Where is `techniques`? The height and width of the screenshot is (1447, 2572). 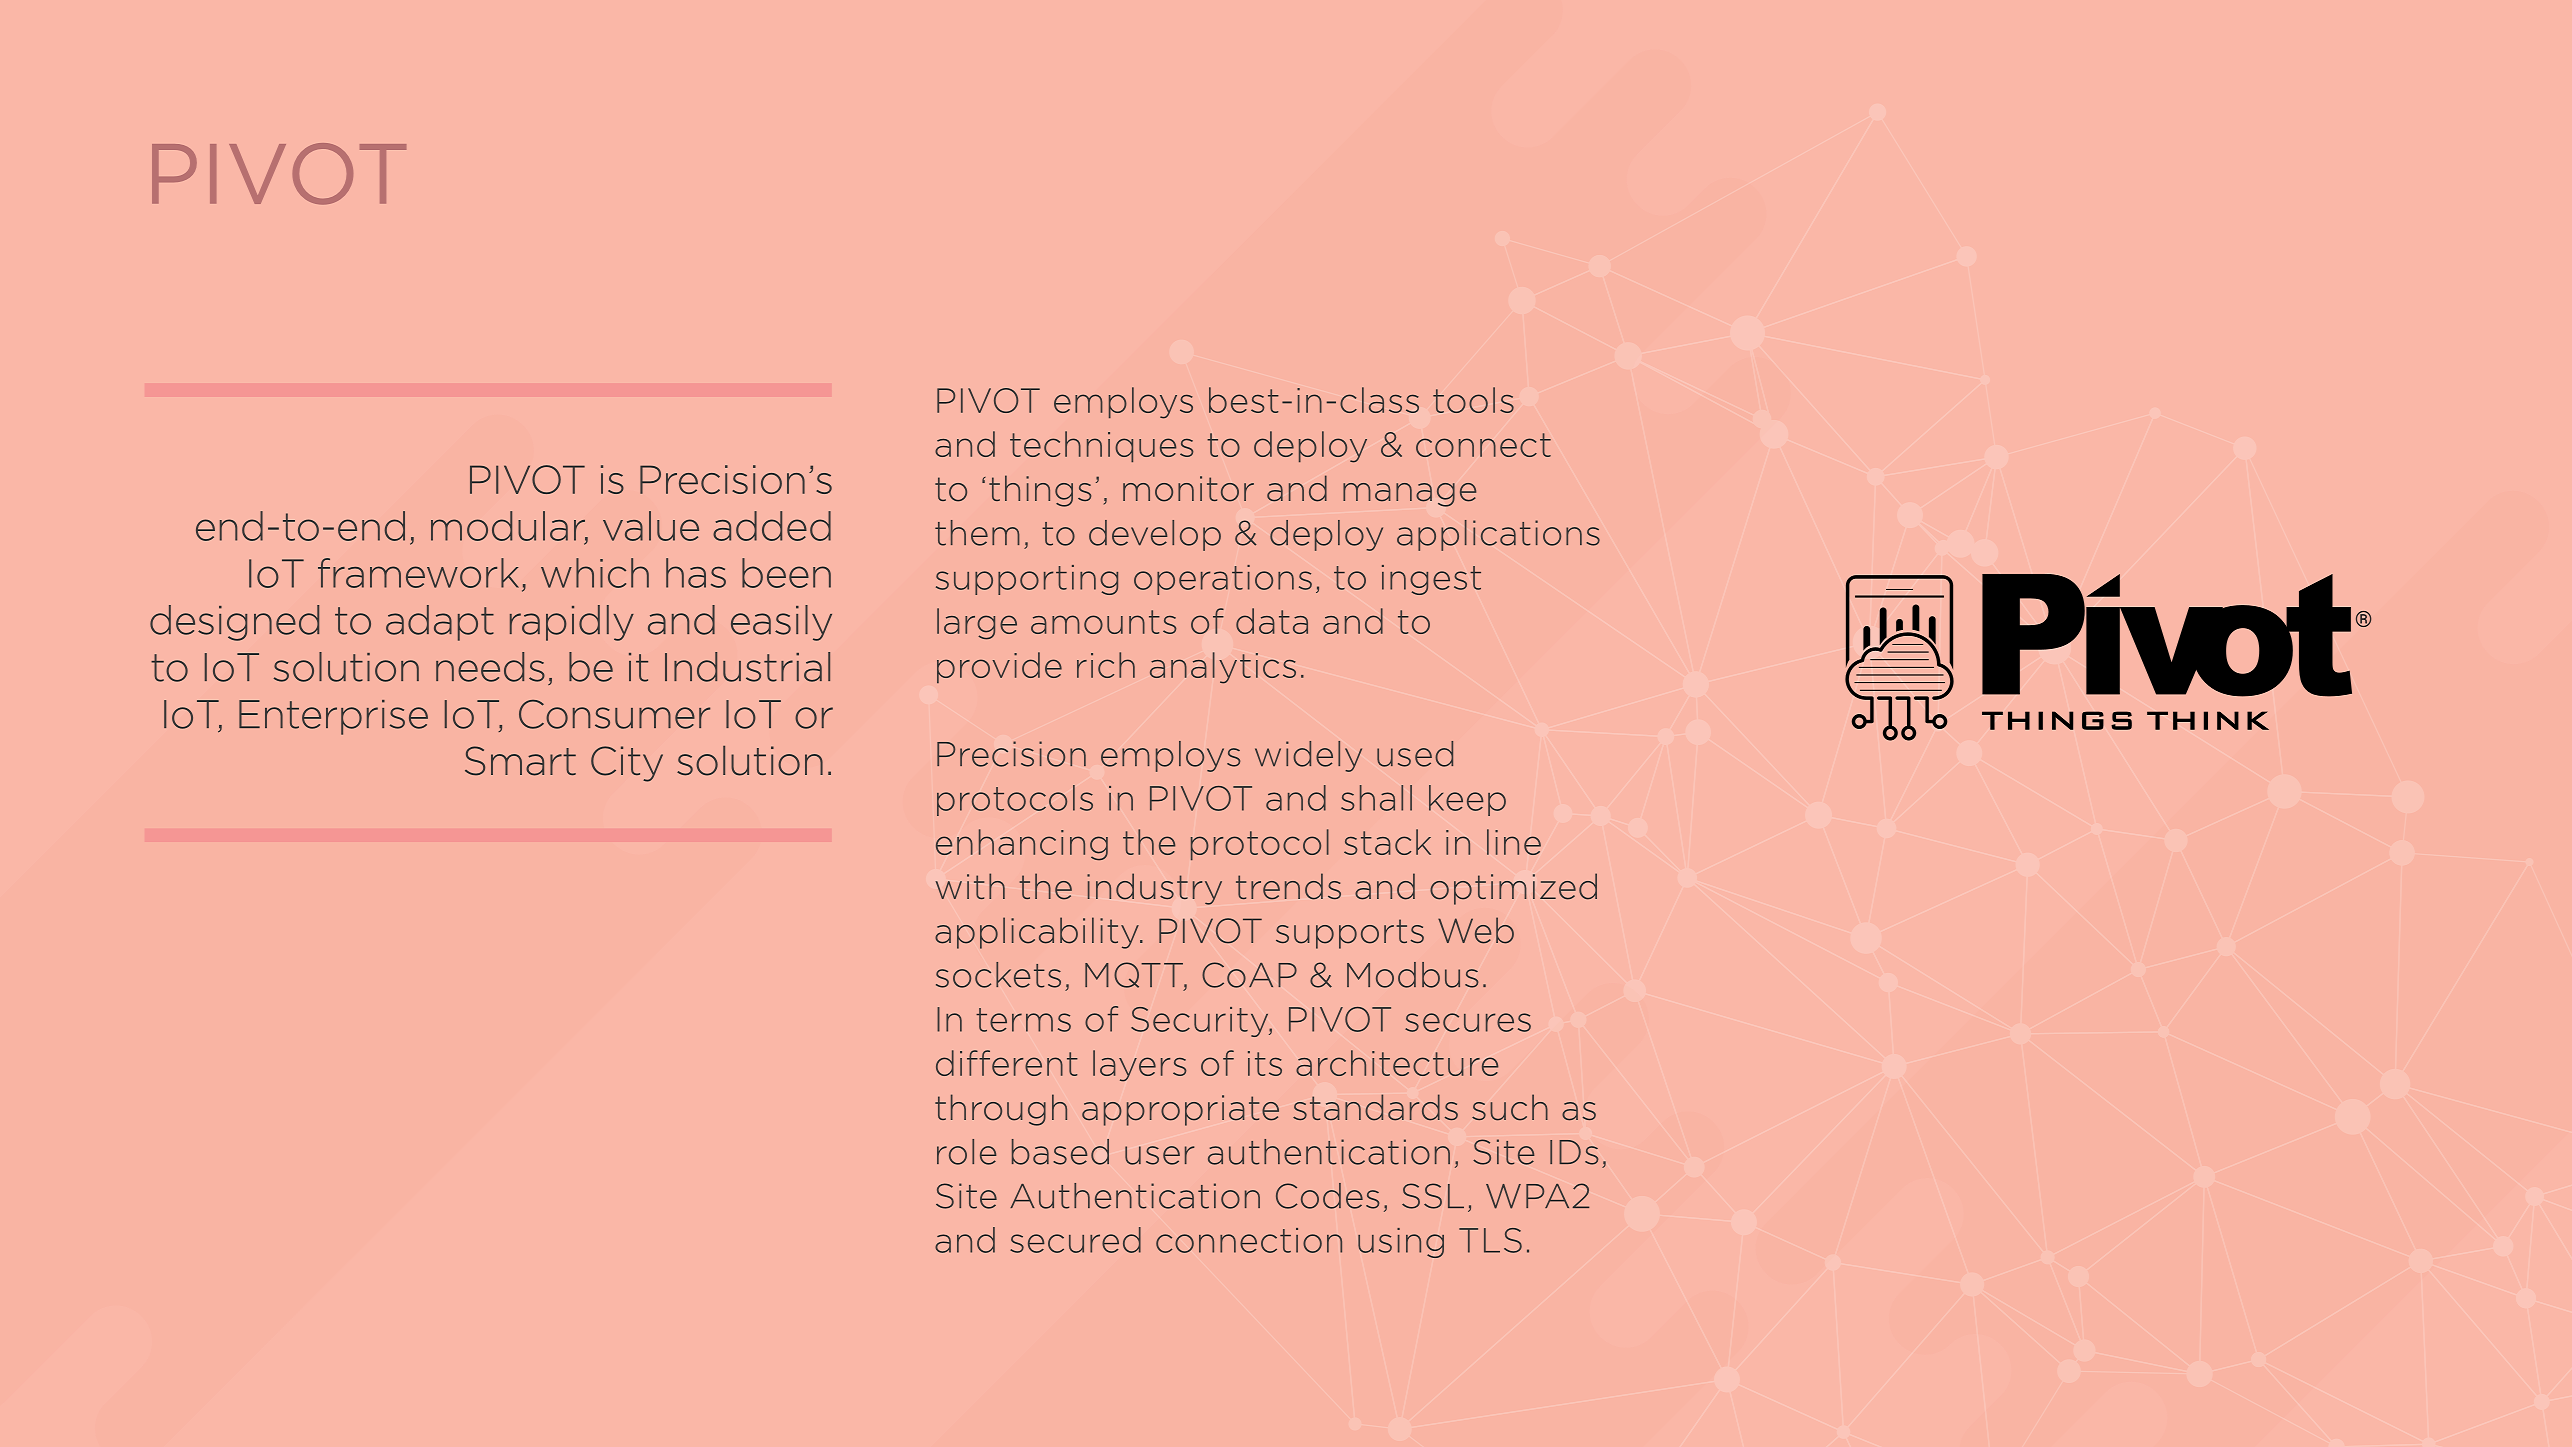 techniques is located at coordinates (1101, 446).
